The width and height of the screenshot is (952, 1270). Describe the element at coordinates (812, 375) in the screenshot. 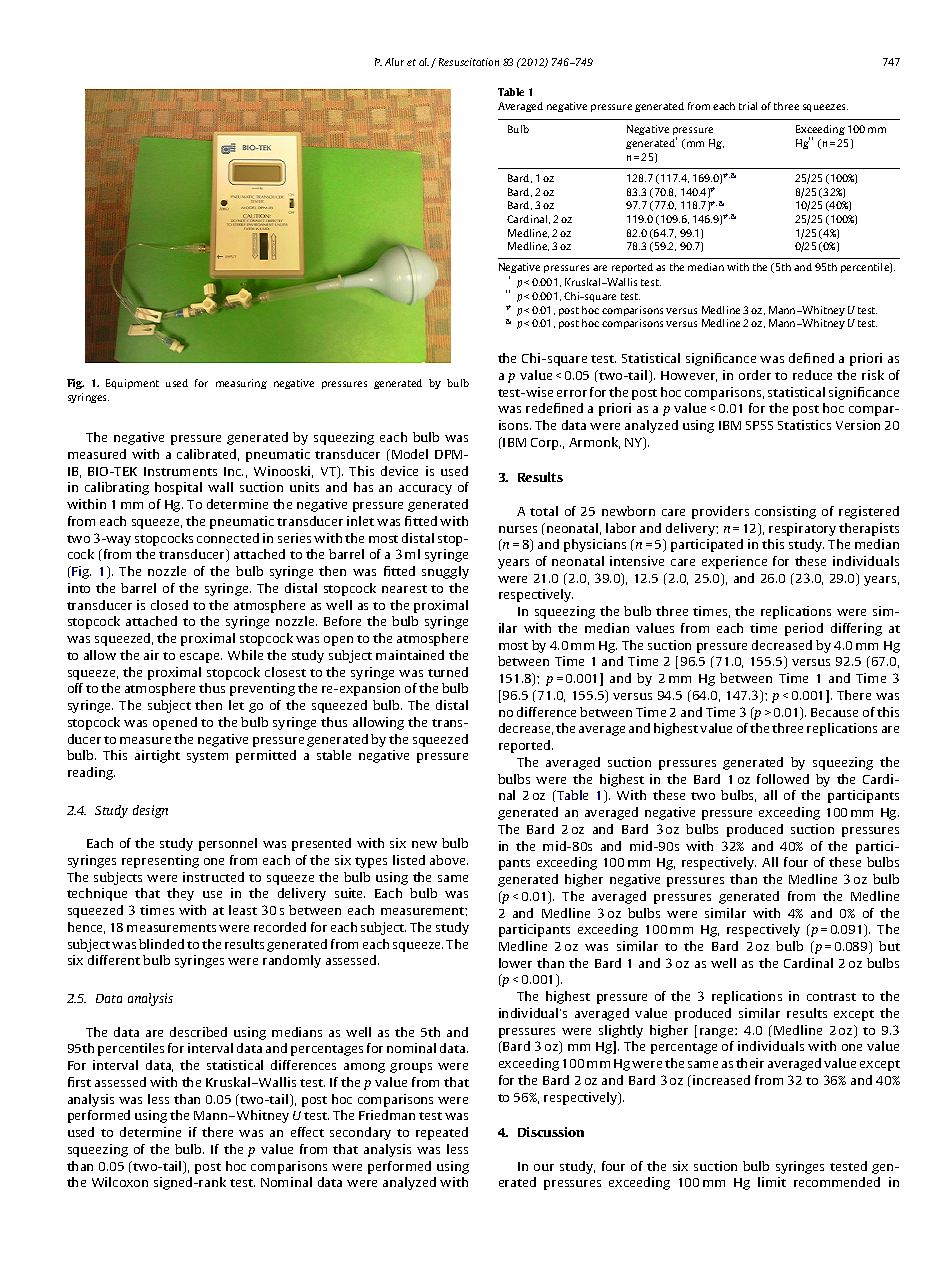

I see `reduce` at that location.
